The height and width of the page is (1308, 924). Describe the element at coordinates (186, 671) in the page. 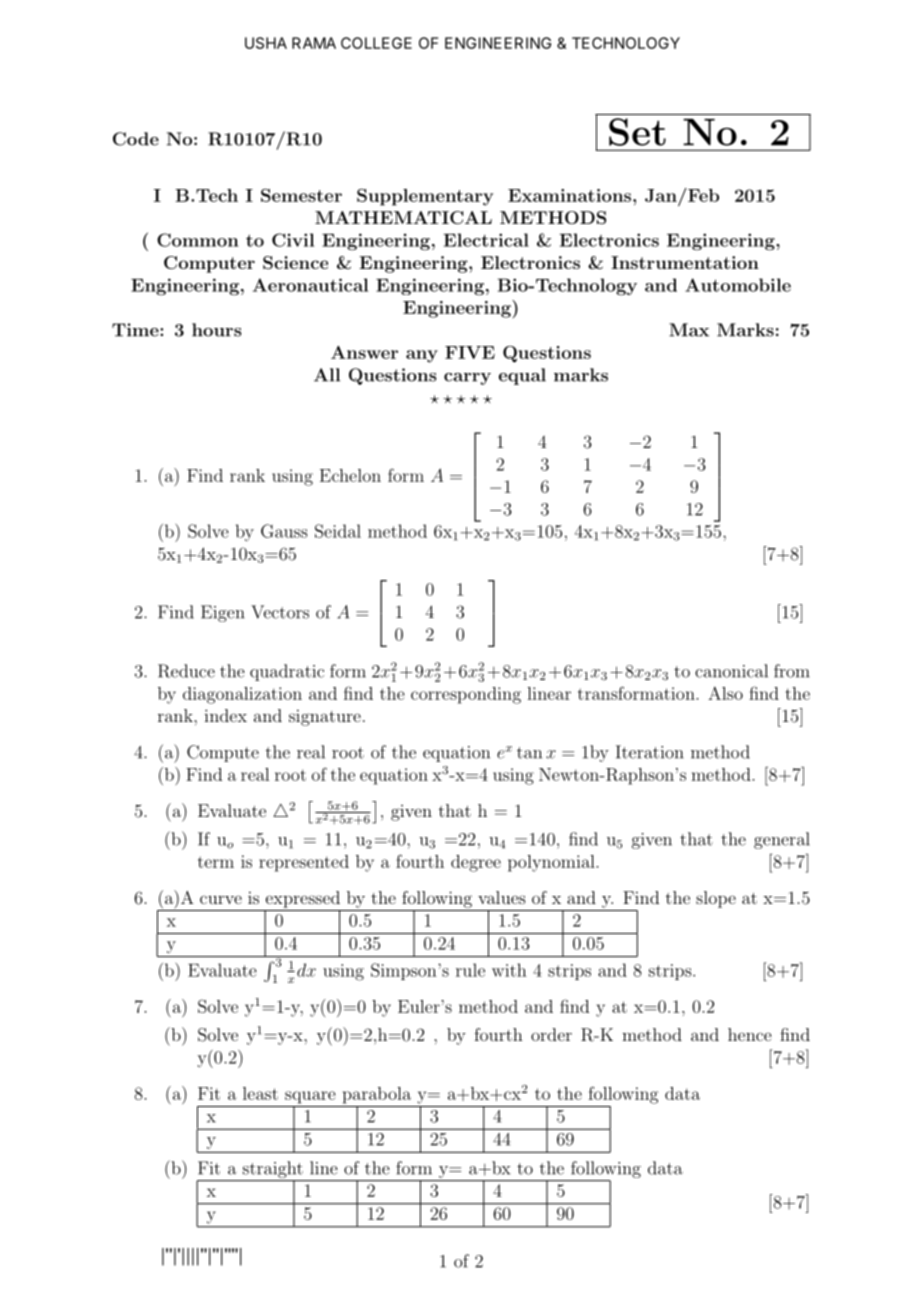

I see `Reduce` at that location.
